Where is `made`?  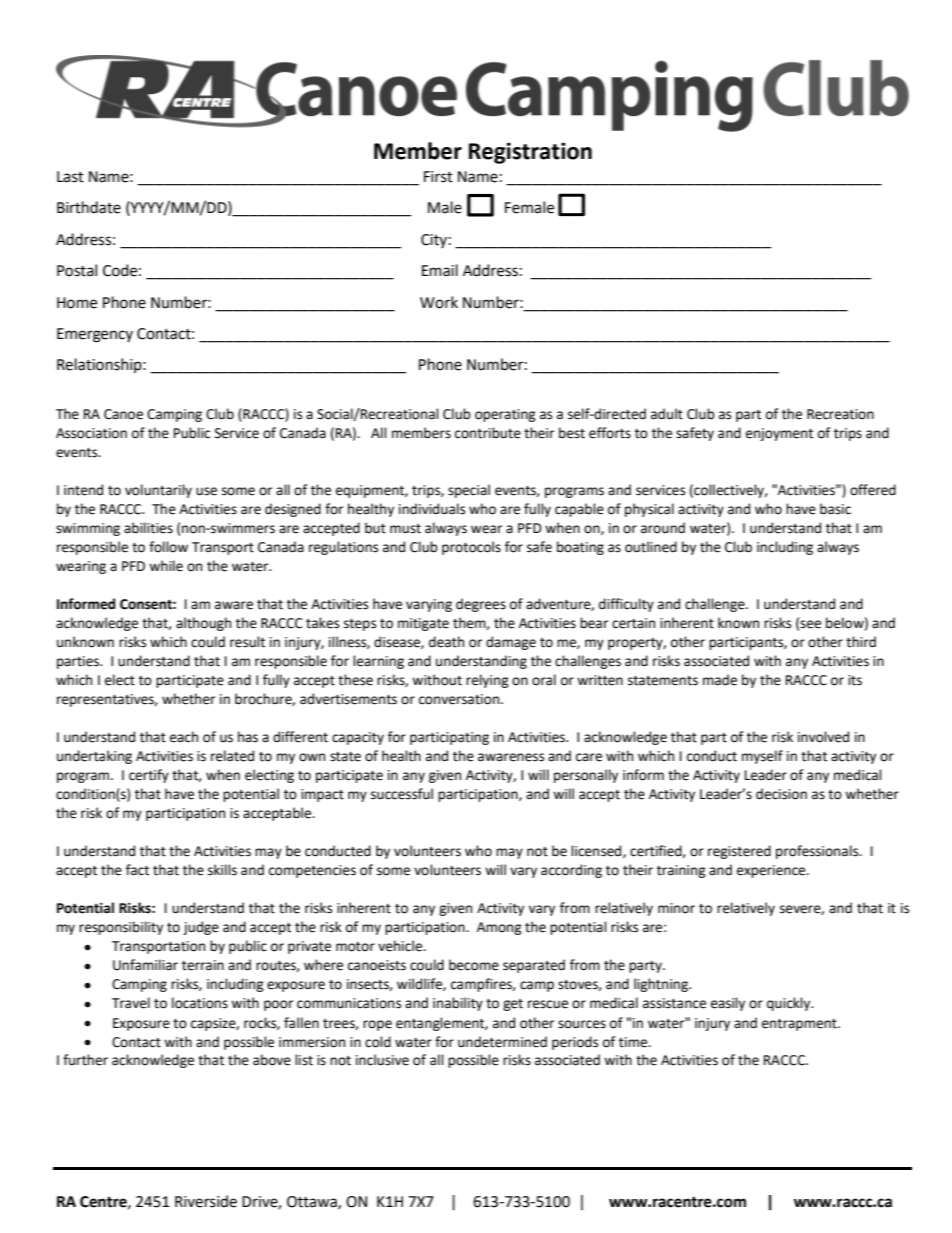 made is located at coordinates (720, 680).
